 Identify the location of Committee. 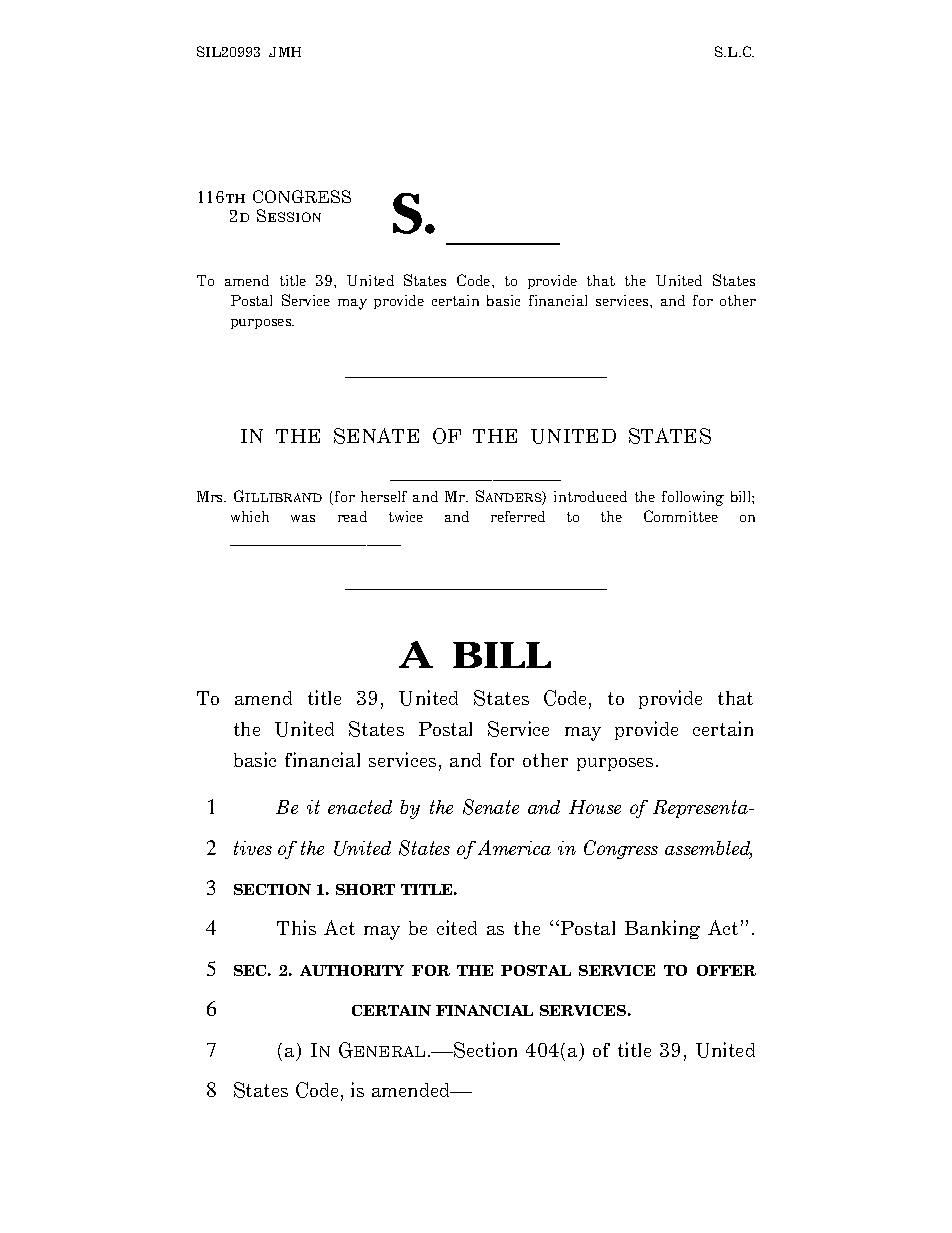
(681, 516).
